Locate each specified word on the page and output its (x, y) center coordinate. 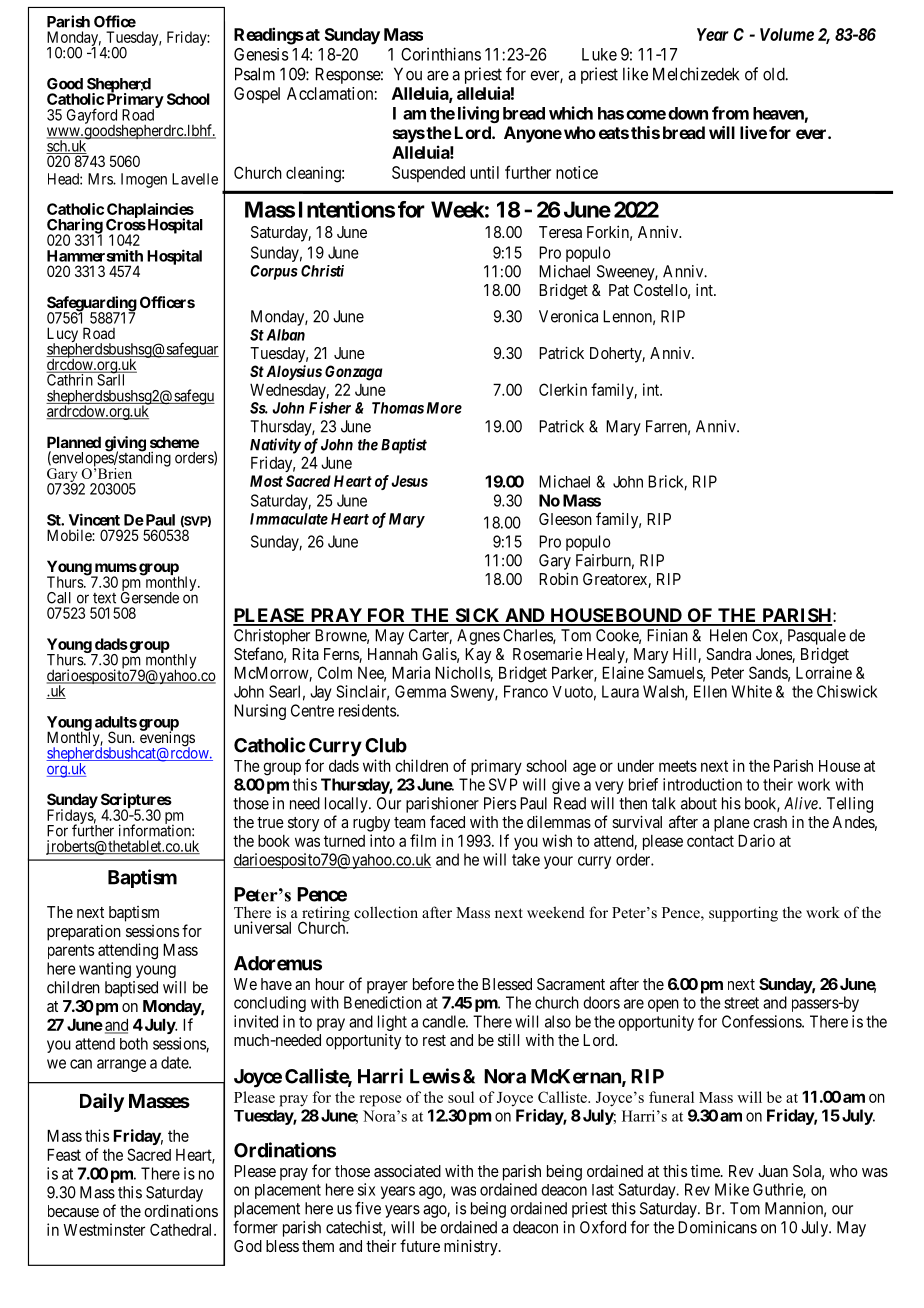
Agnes (478, 637)
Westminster (104, 1229)
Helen (728, 635)
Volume (787, 34)
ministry (472, 1247)
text (104, 598)
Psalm (255, 74)
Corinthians (441, 54)
